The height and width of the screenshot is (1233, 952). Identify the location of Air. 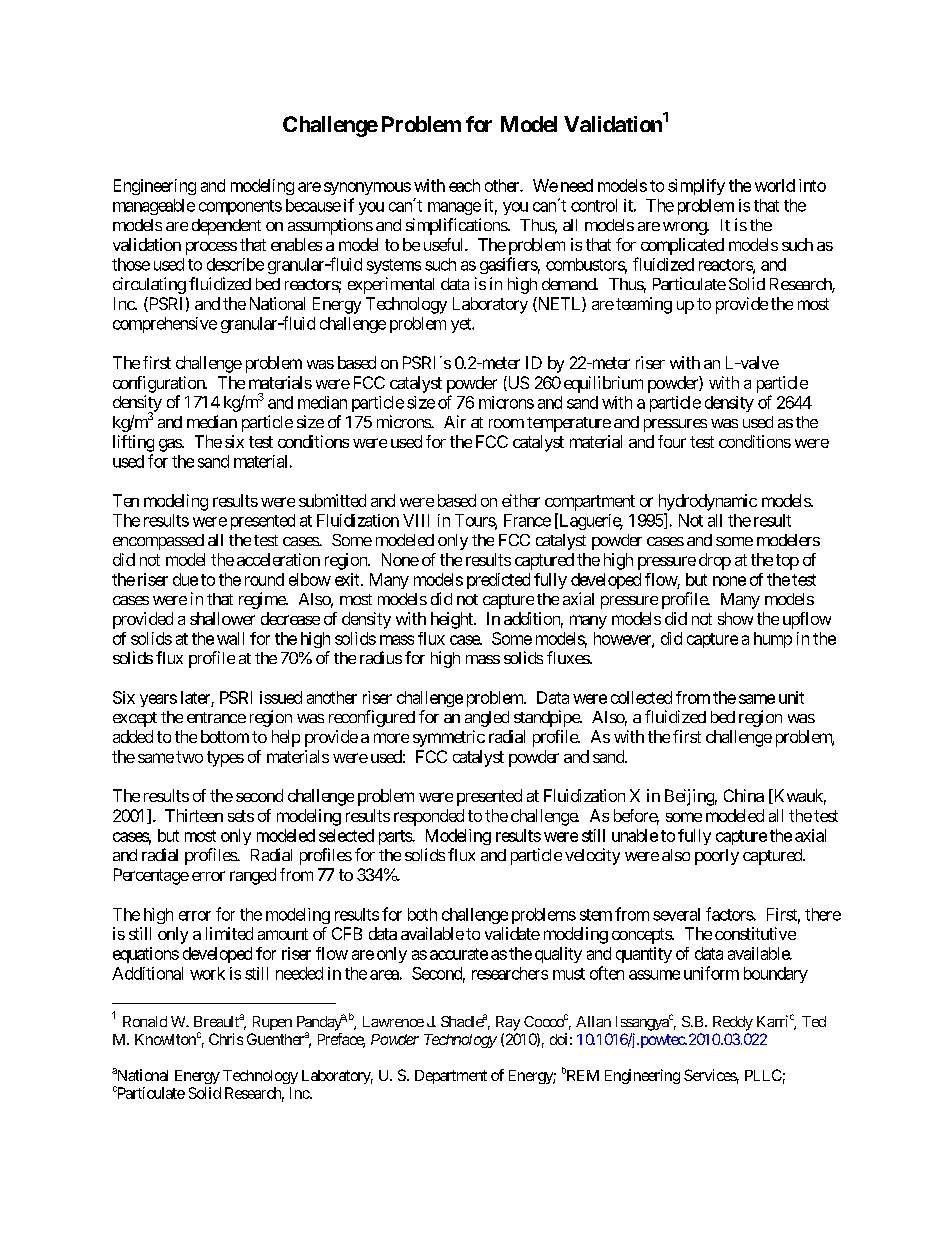
(455, 421).
